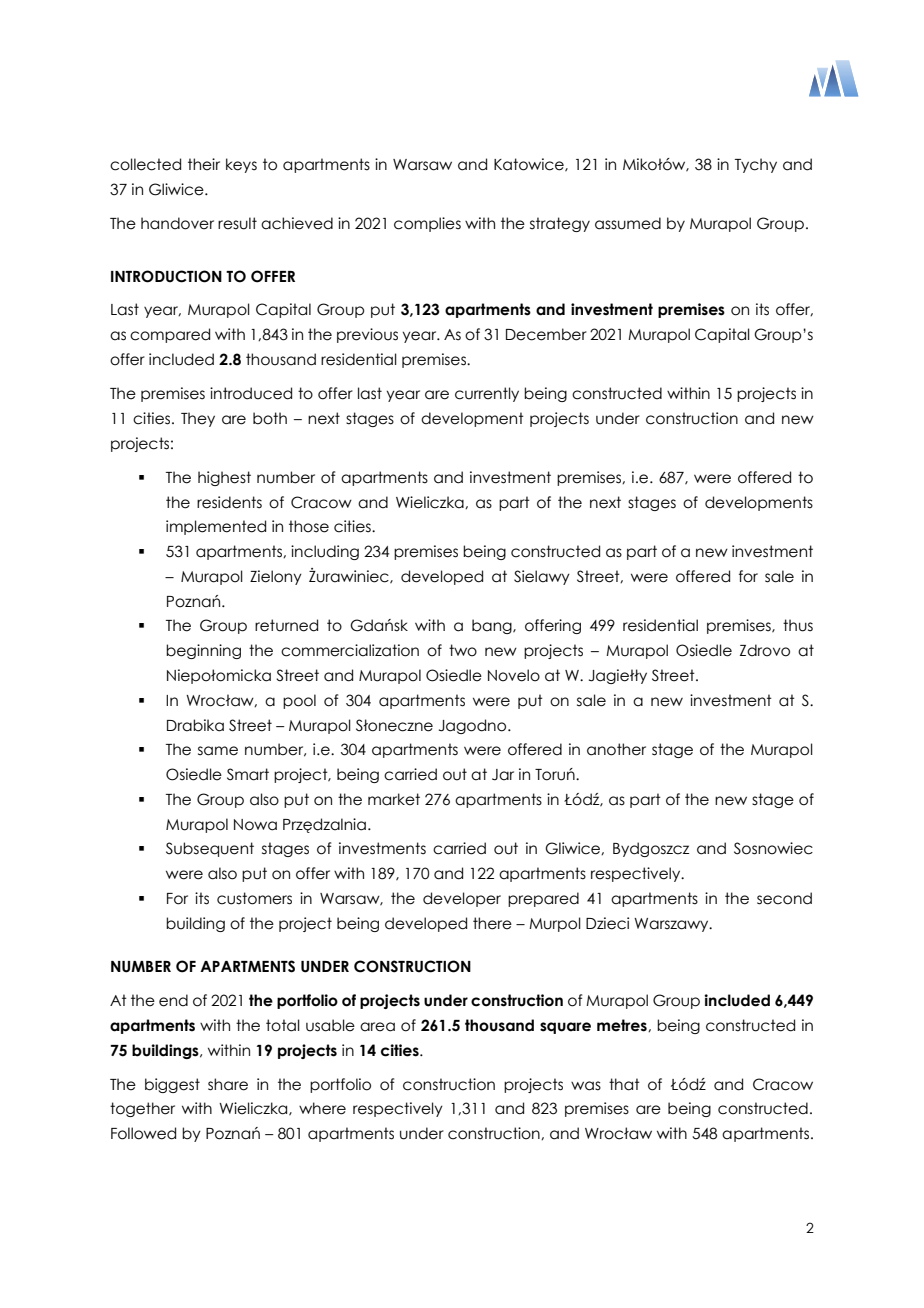  I want to click on Jar, so click(503, 775).
